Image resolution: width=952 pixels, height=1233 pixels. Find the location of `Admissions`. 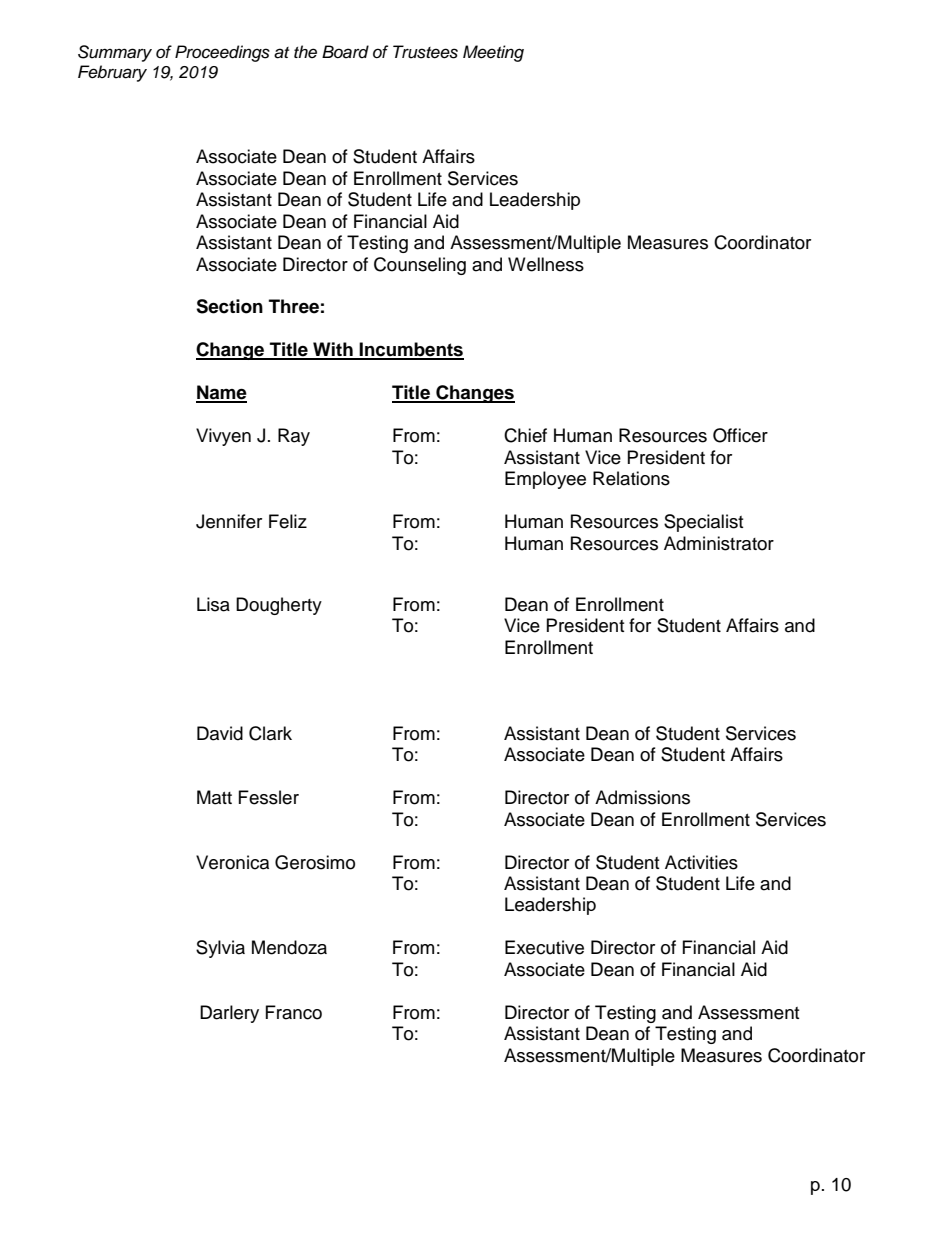

Admissions is located at coordinates (642, 797).
